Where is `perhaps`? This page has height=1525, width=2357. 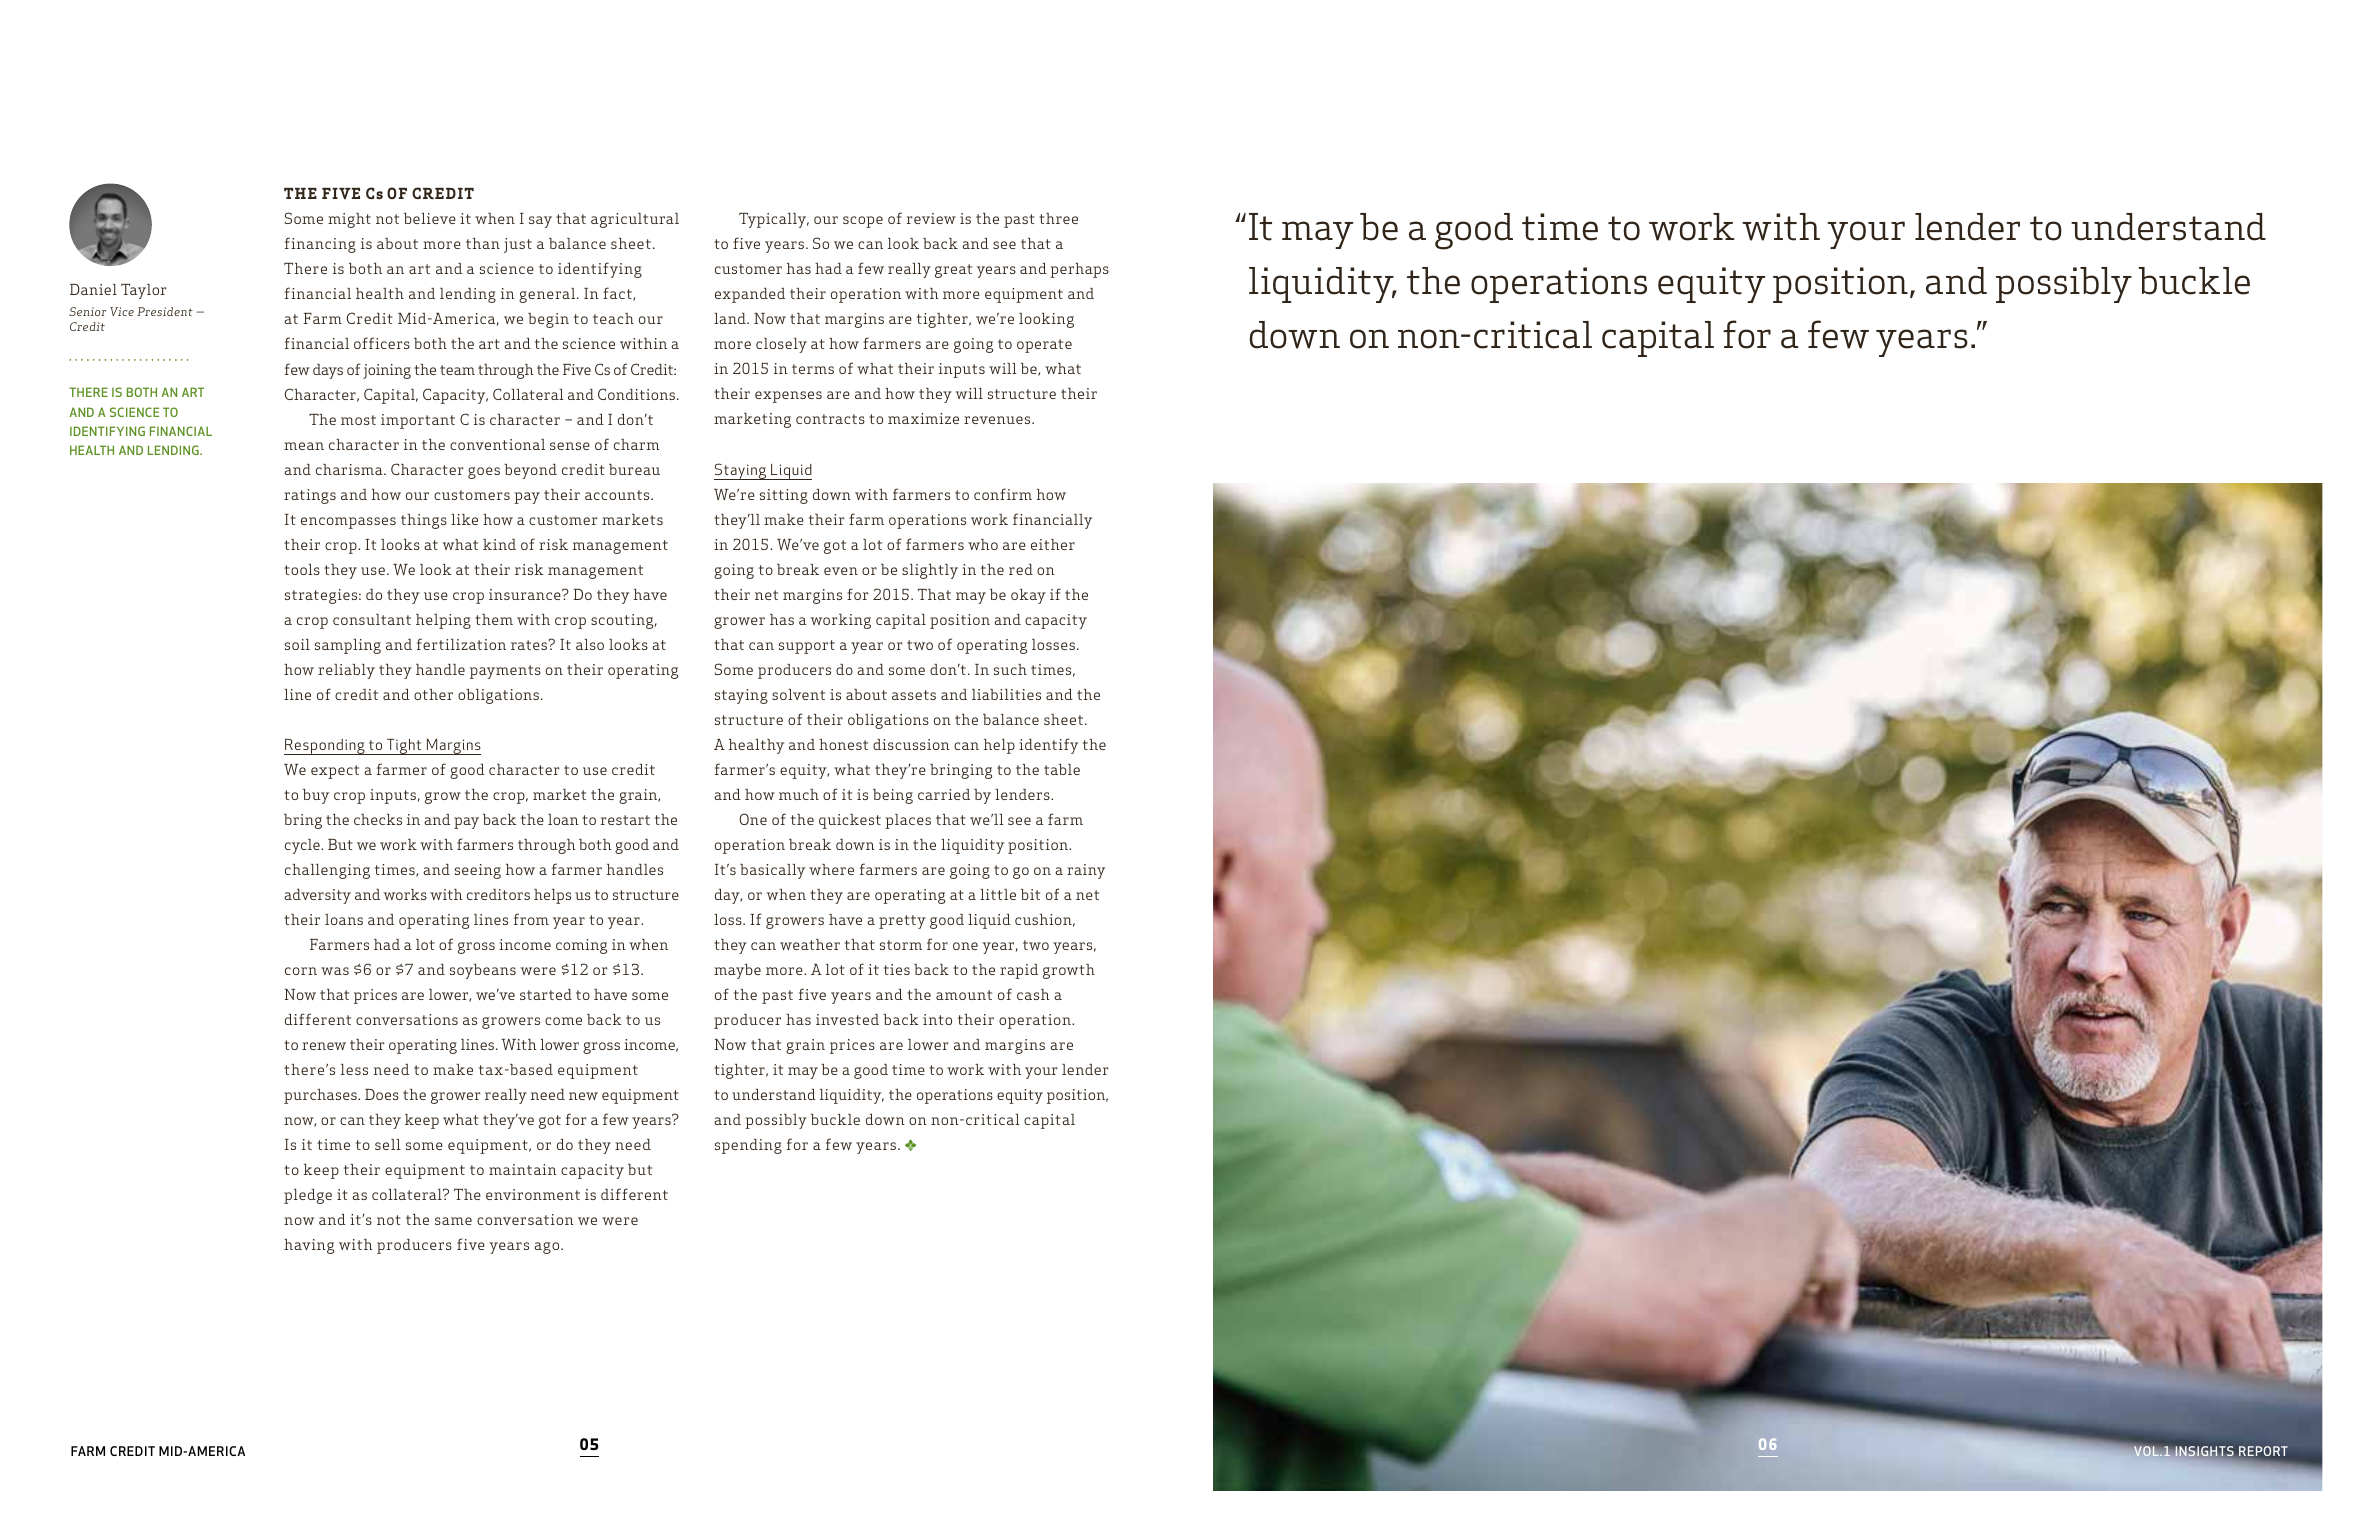
perhaps is located at coordinates (1079, 270).
